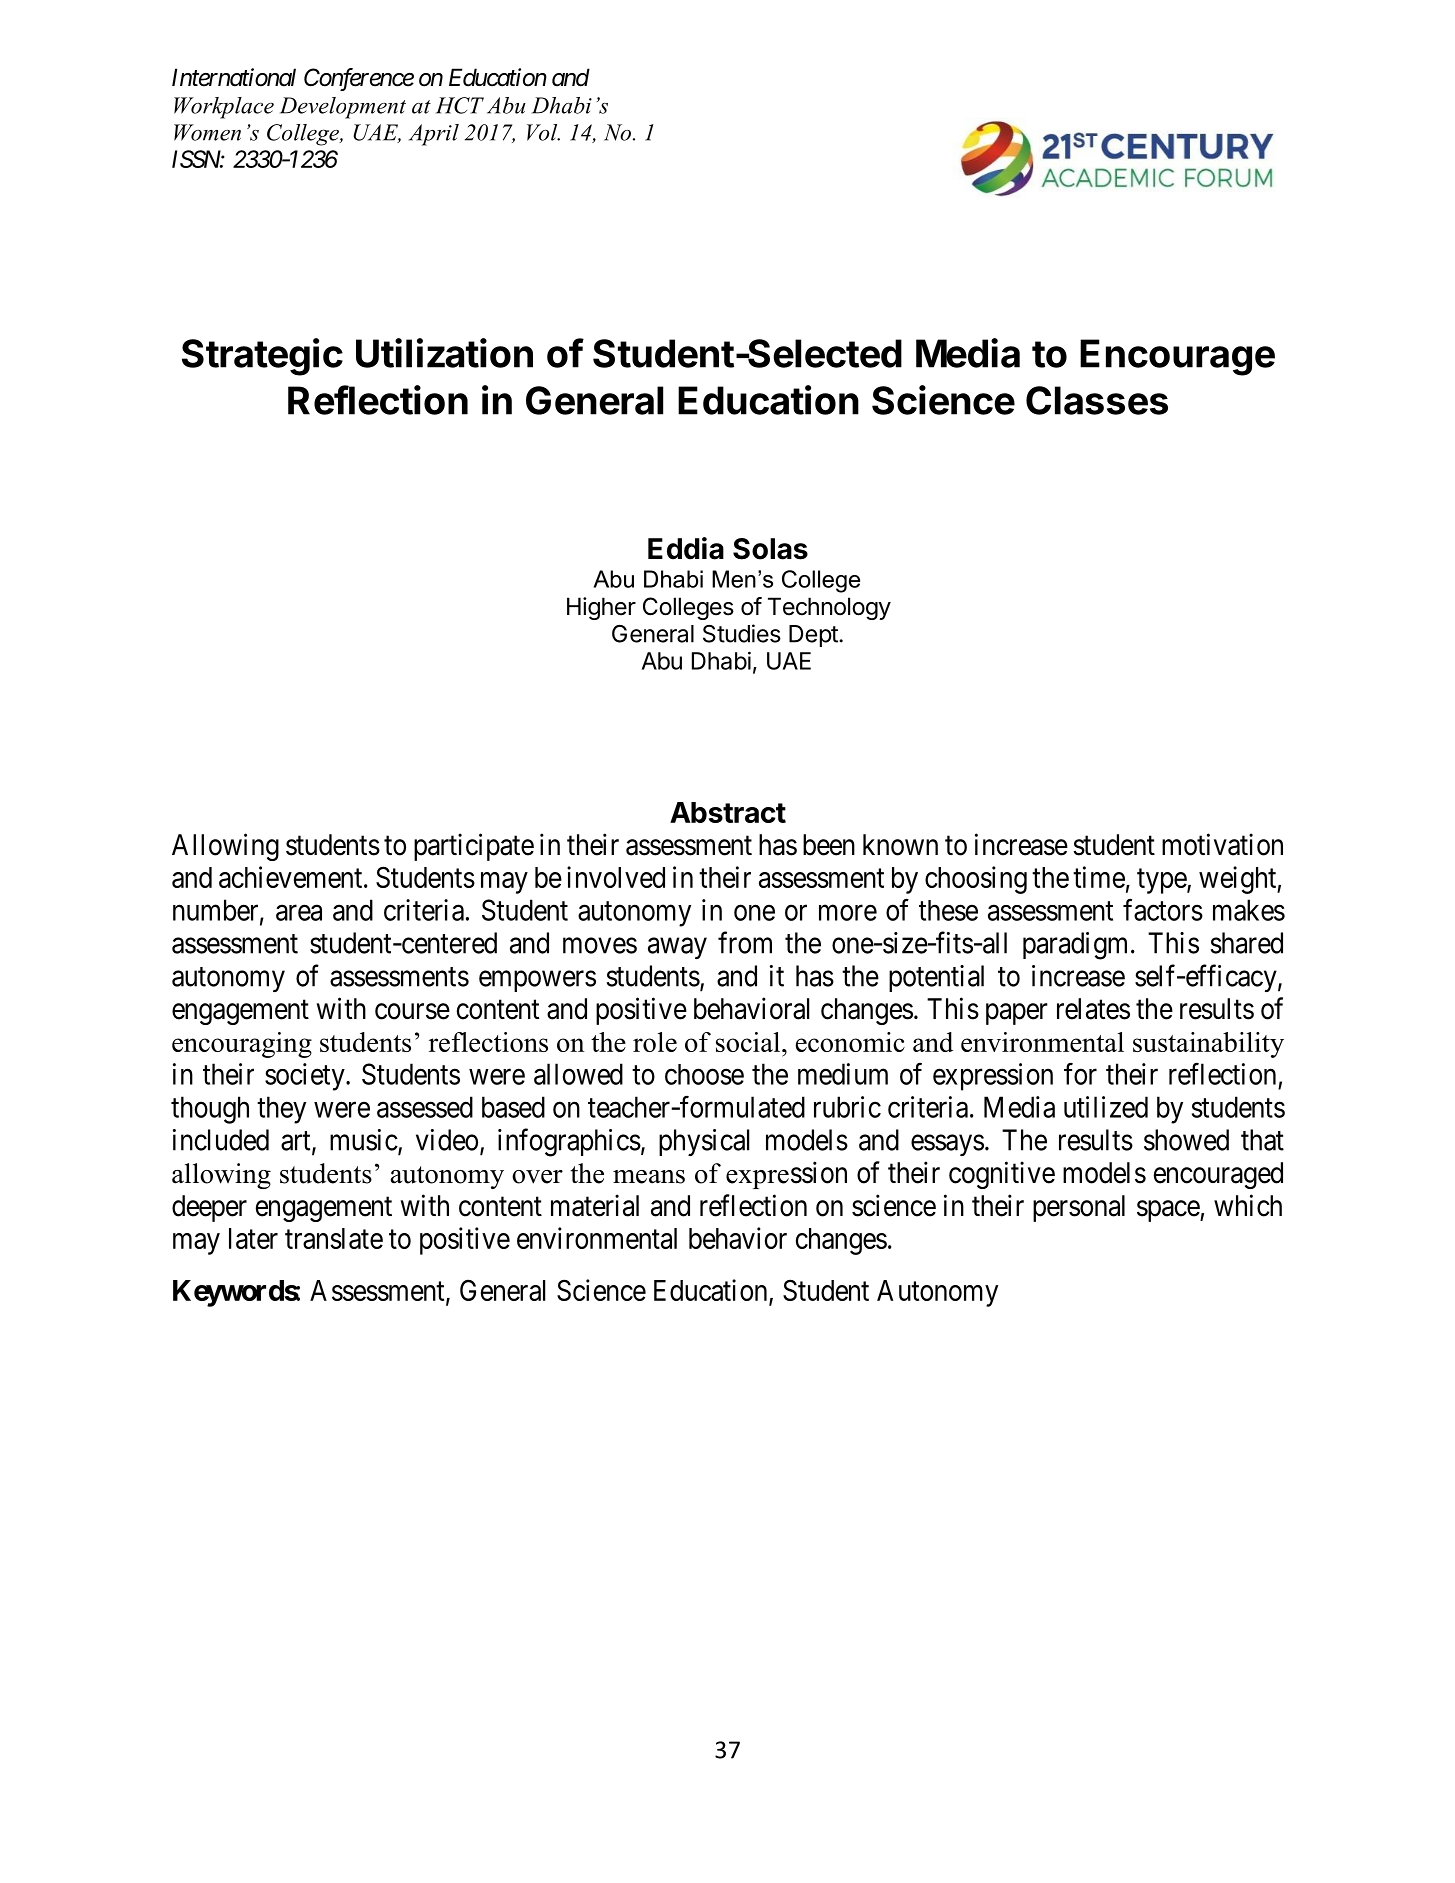  I want to click on Technology, so click(829, 608).
